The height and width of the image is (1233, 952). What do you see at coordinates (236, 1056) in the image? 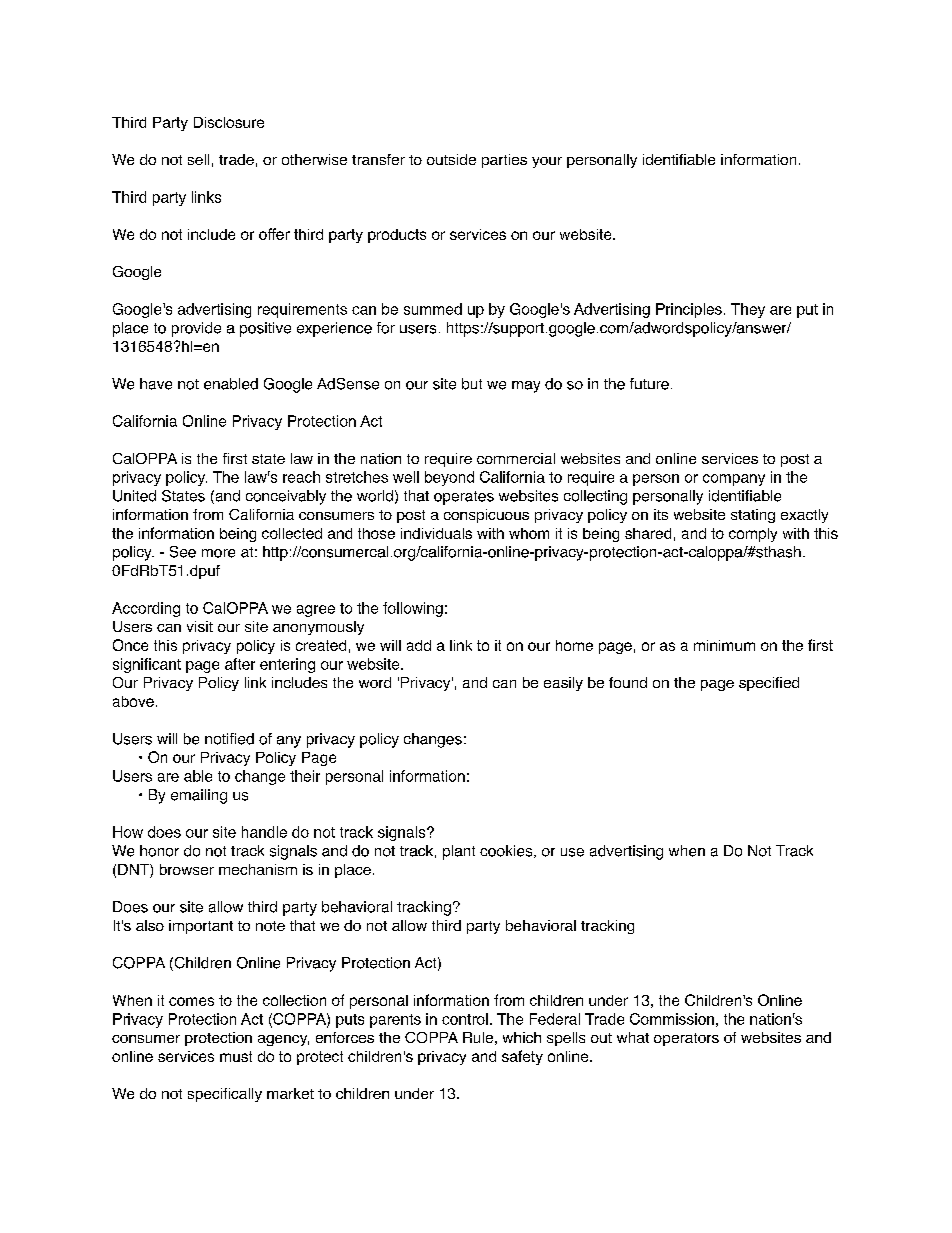
I see `must` at bounding box center [236, 1056].
